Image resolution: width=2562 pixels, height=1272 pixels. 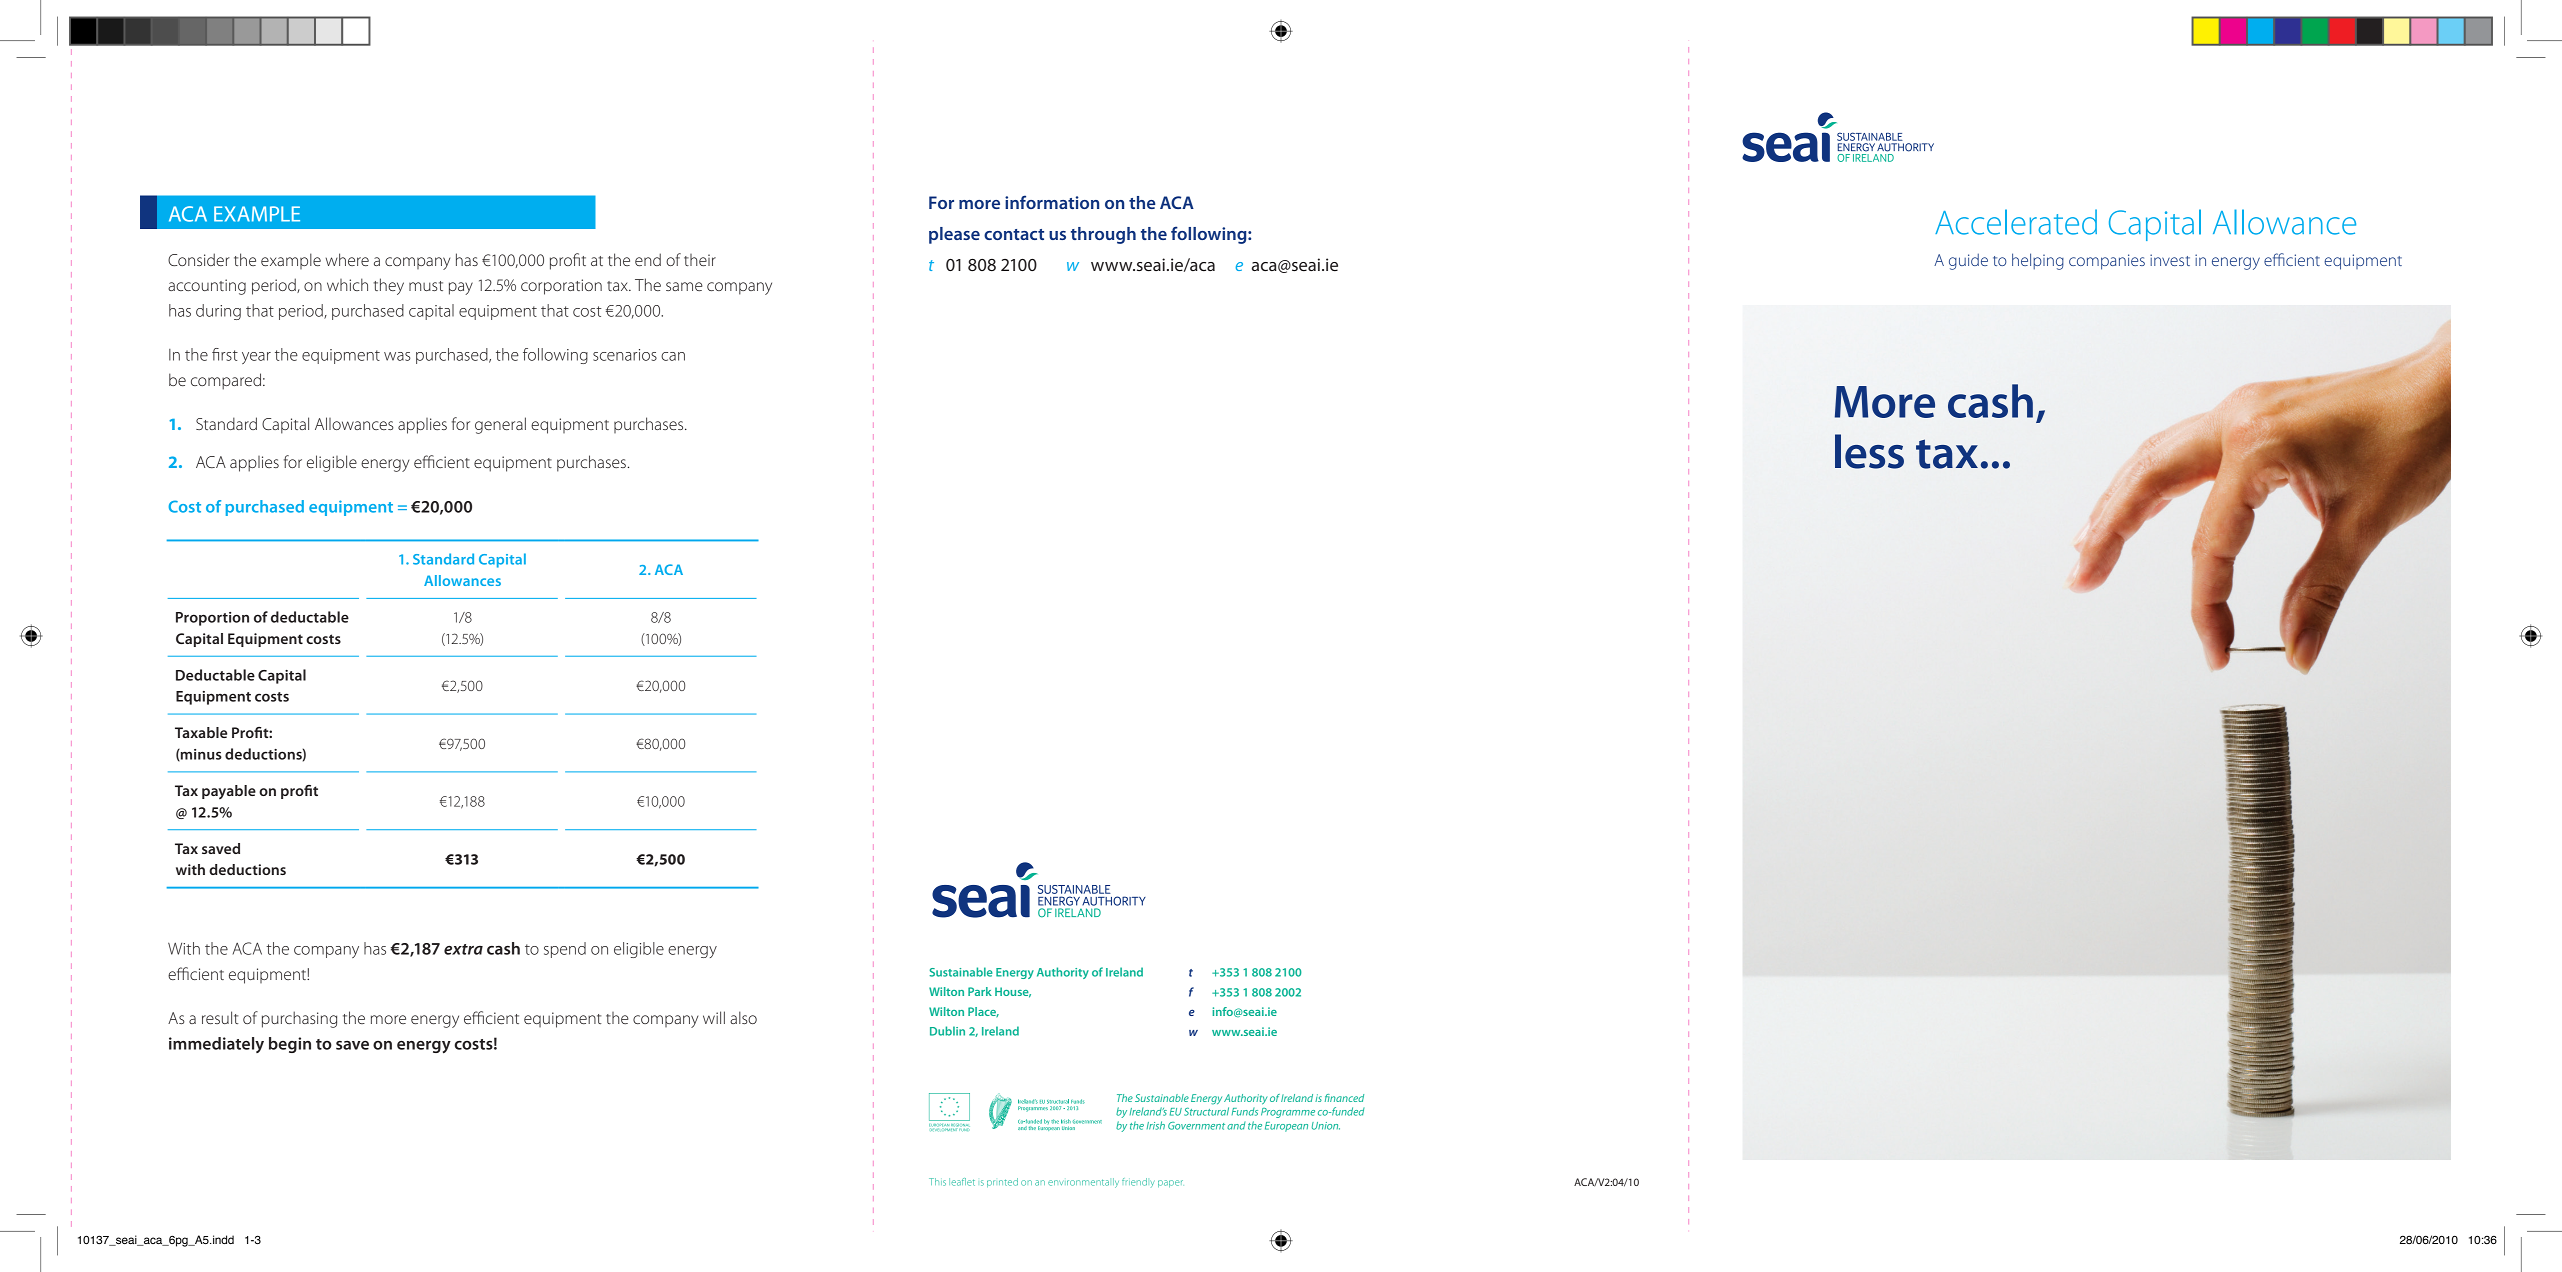 I want to click on through, so click(x=1103, y=235).
